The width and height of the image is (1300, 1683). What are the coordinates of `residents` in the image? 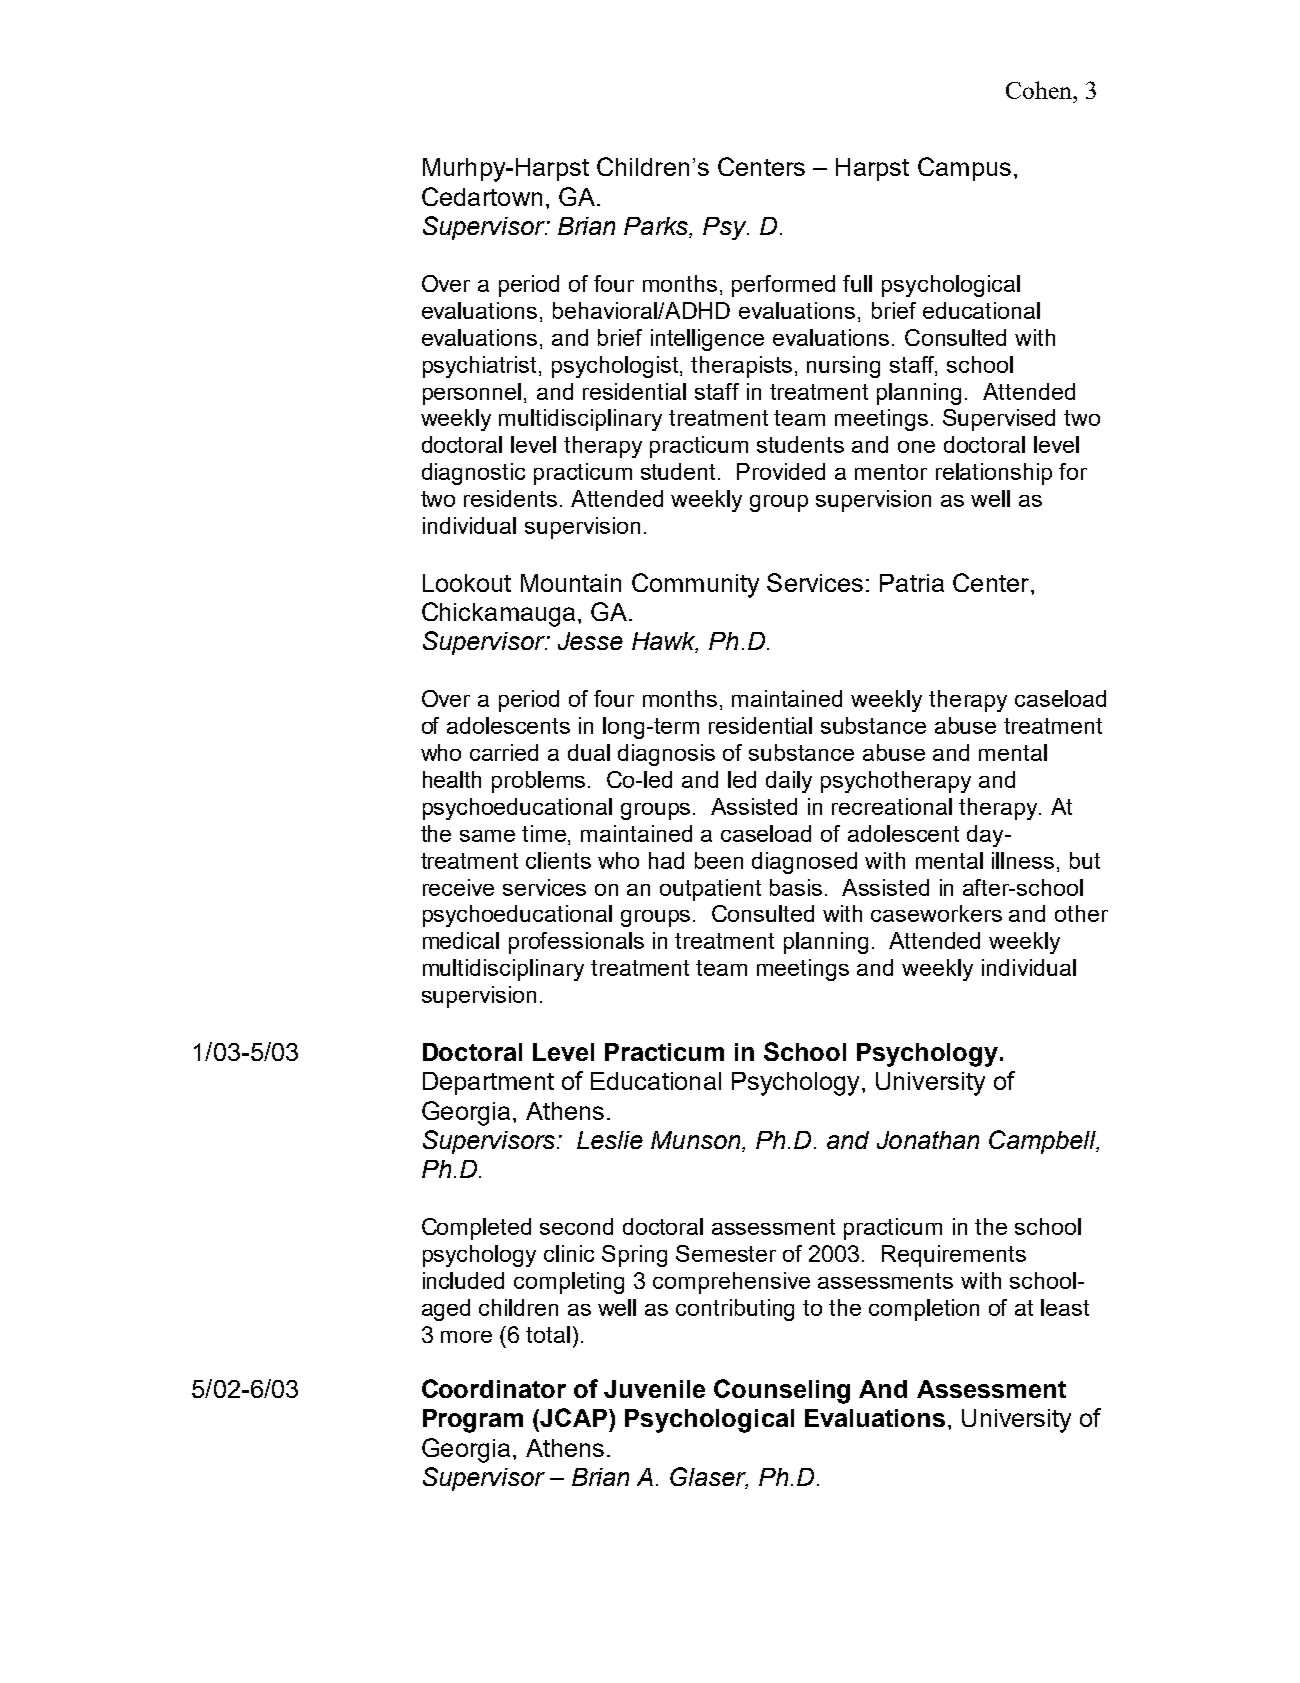 It's located at (510, 498).
